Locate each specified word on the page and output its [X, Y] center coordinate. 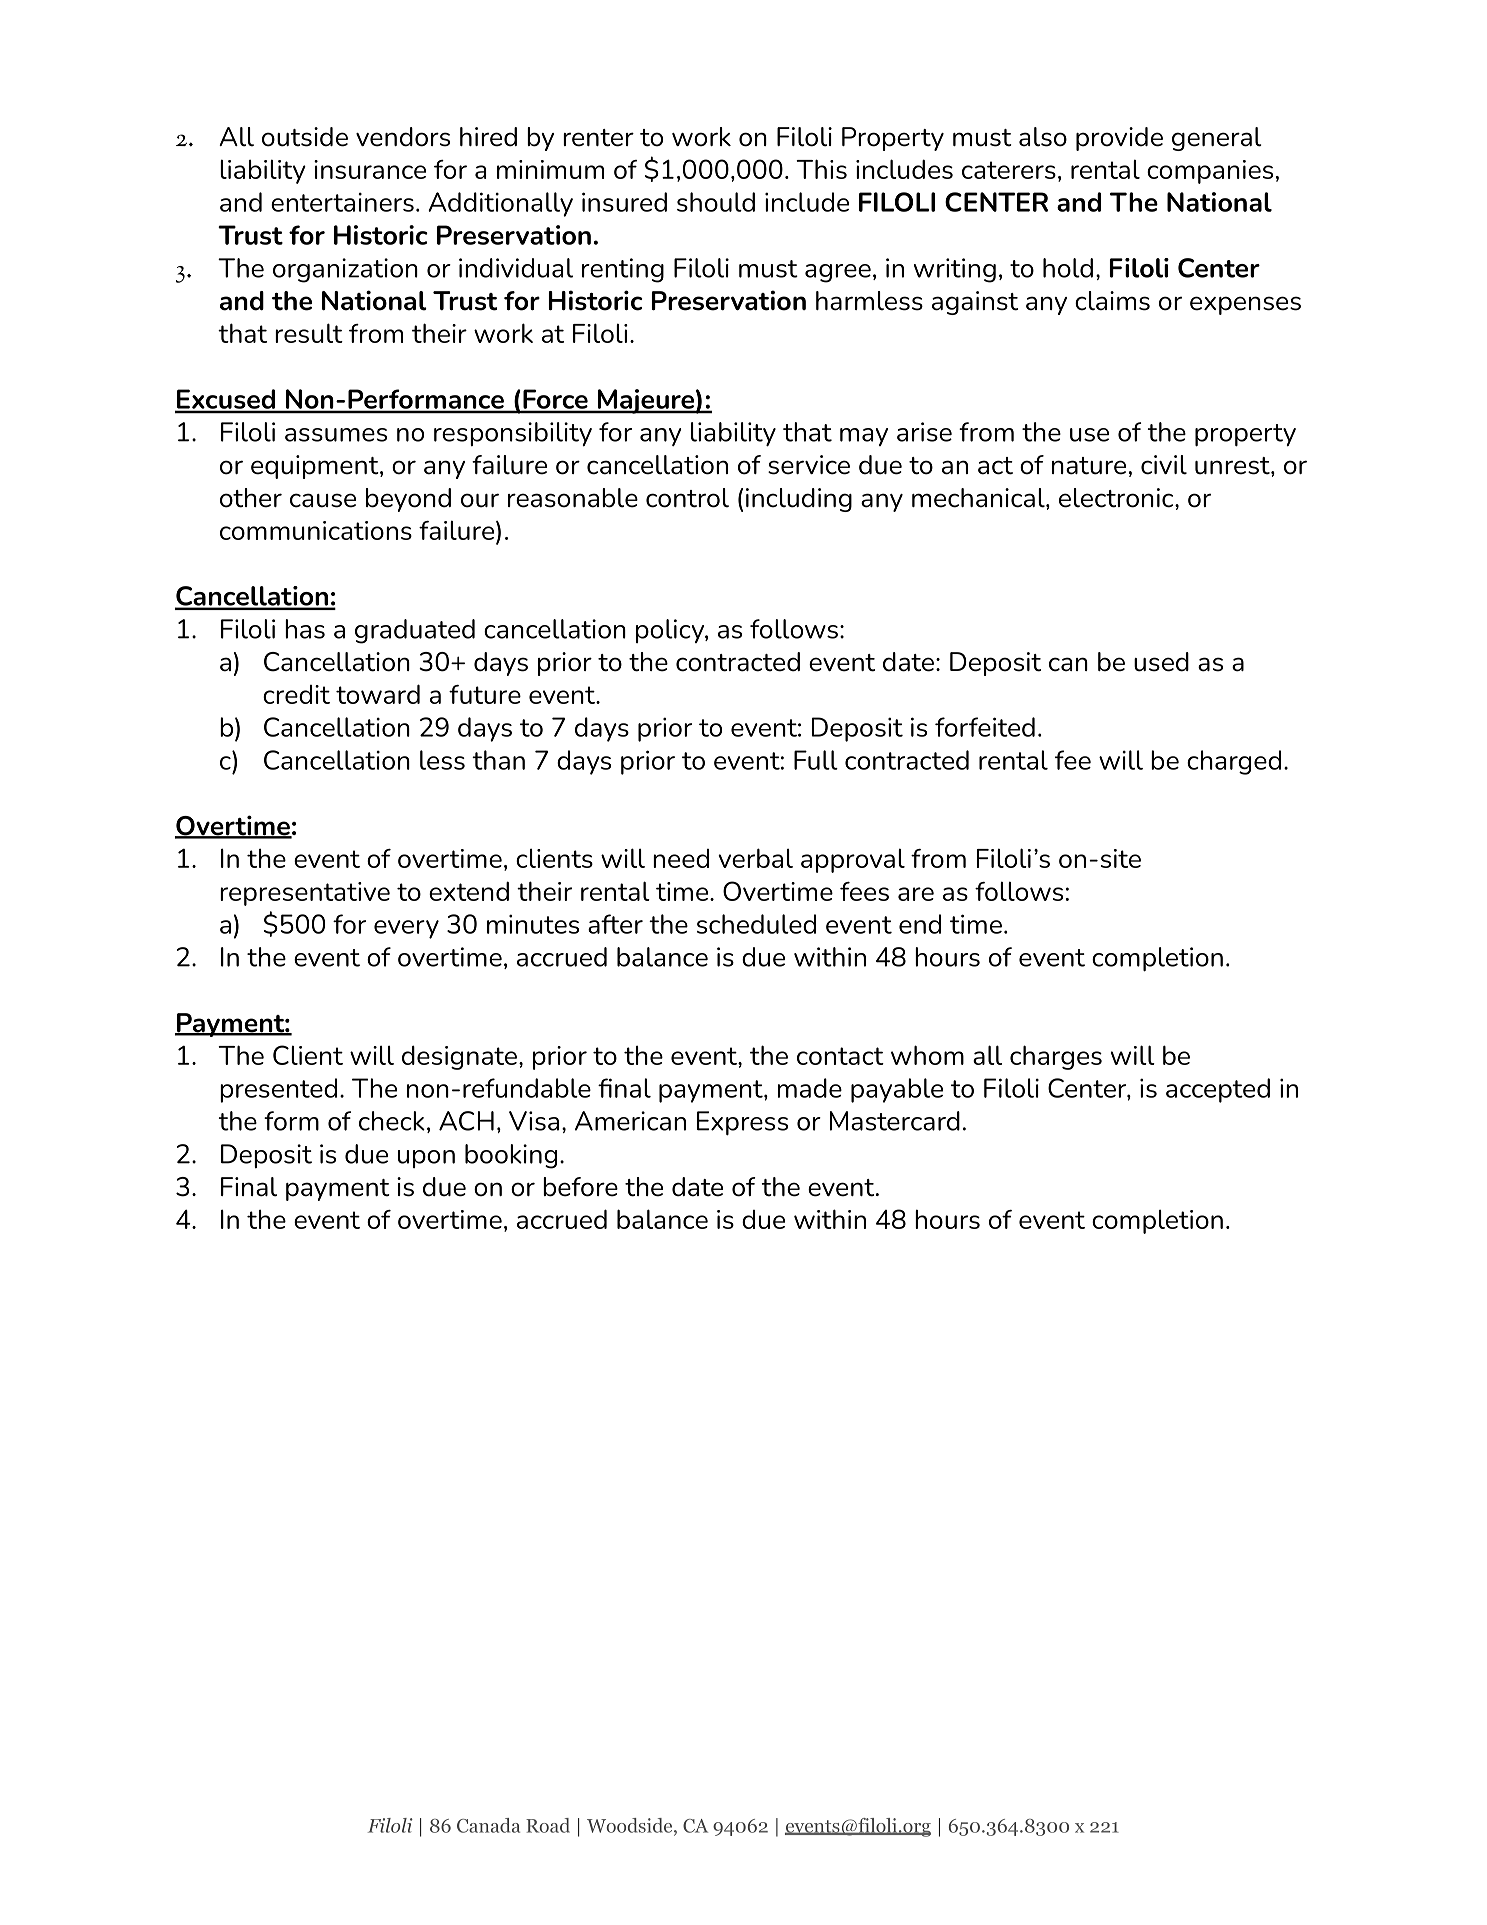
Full [816, 760]
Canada [488, 1825]
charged [1234, 762]
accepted [1218, 1090]
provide [1119, 139]
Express [742, 1123]
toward [378, 694]
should [716, 202]
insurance [370, 169]
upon [426, 1159]
